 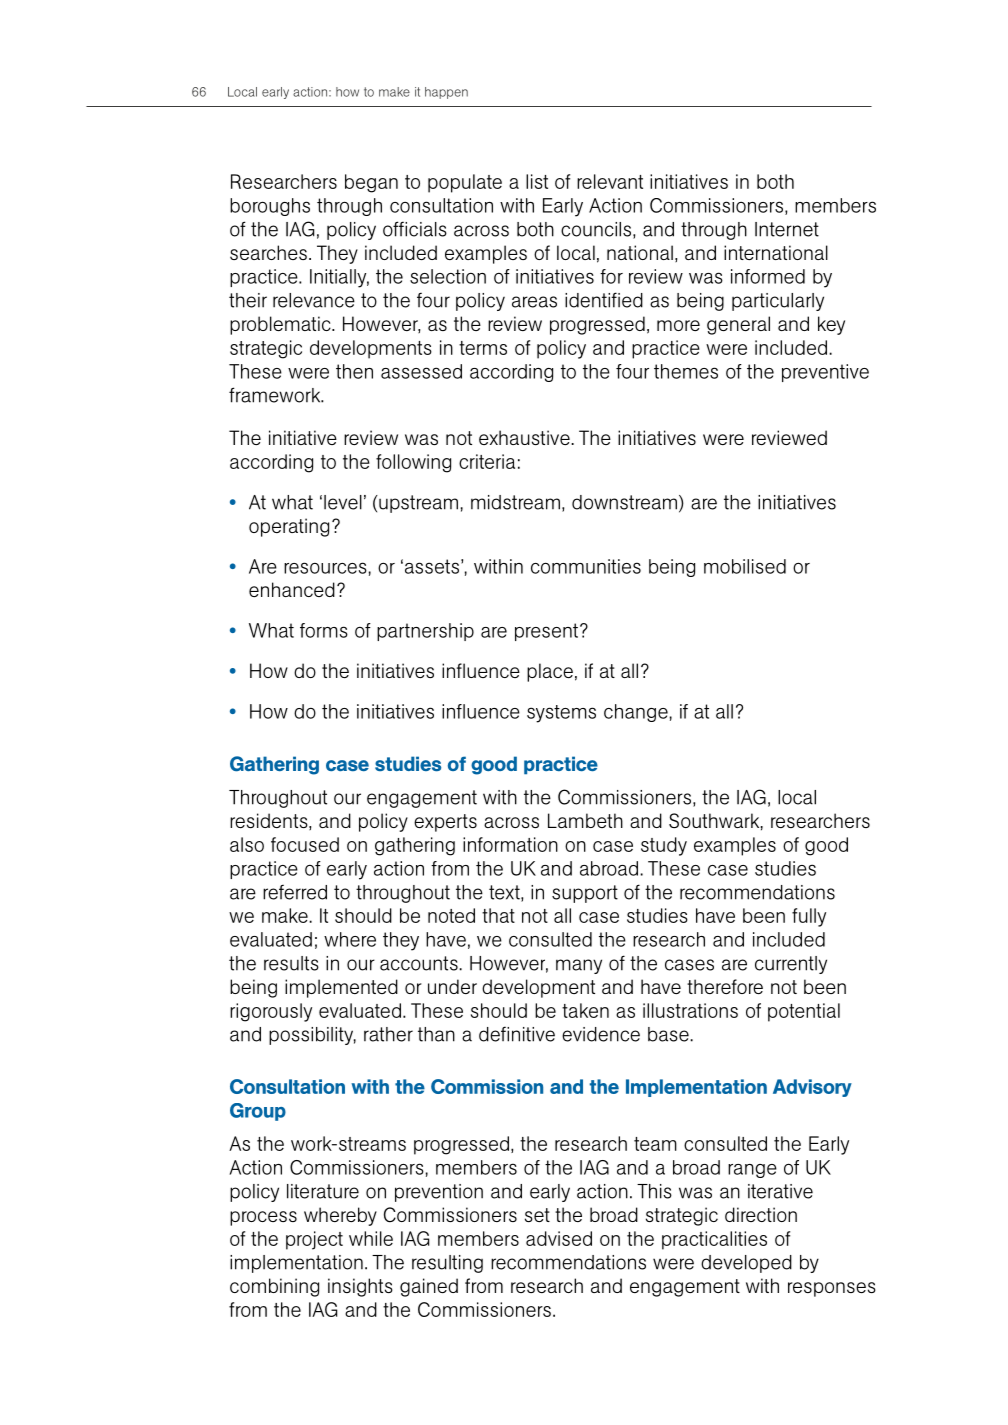 I want to click on forms, so click(x=324, y=630).
